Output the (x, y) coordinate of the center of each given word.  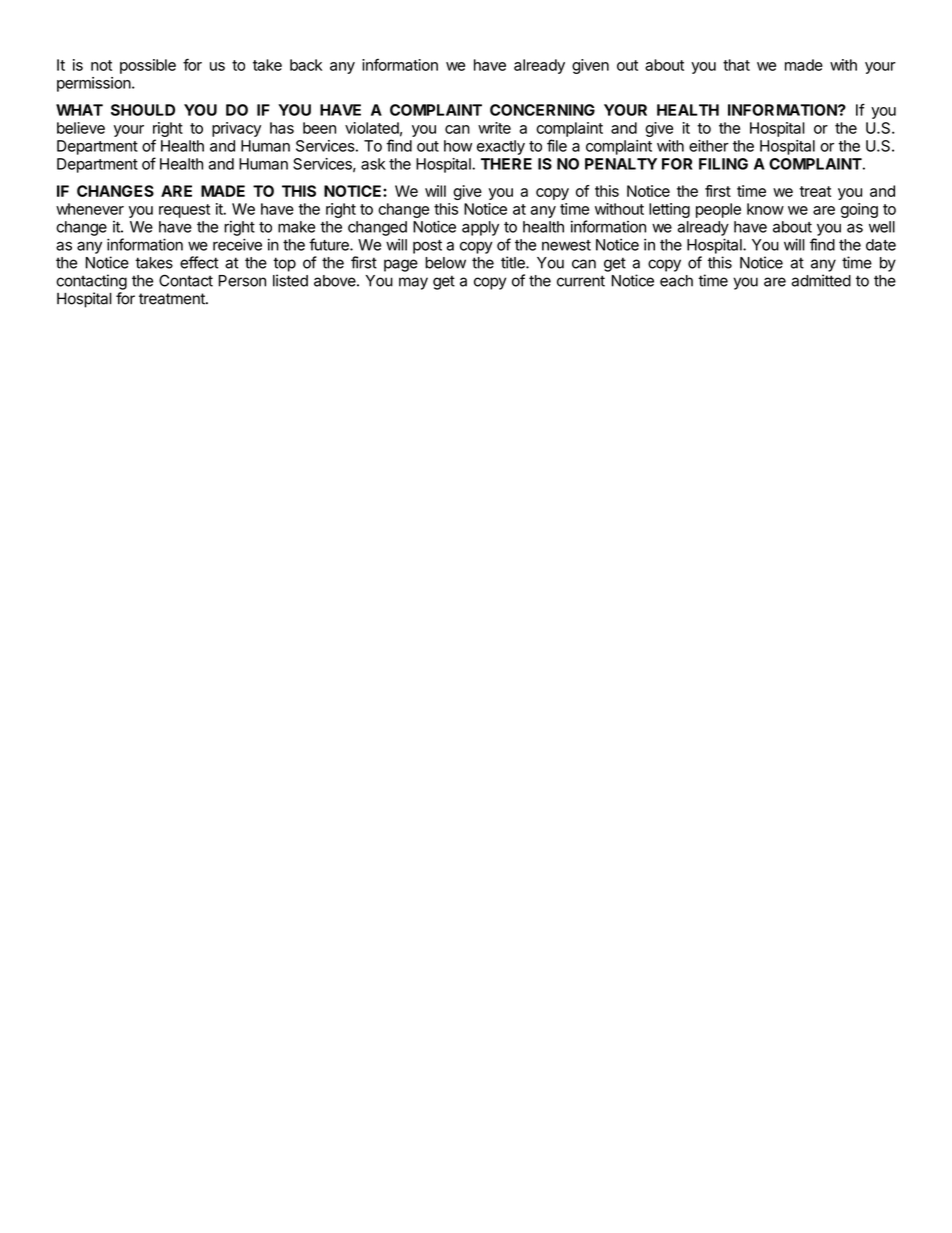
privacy (236, 129)
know (765, 209)
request (184, 211)
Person (242, 281)
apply (480, 228)
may (413, 283)
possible (148, 66)
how (458, 146)
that (736, 65)
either (709, 146)
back (306, 65)
